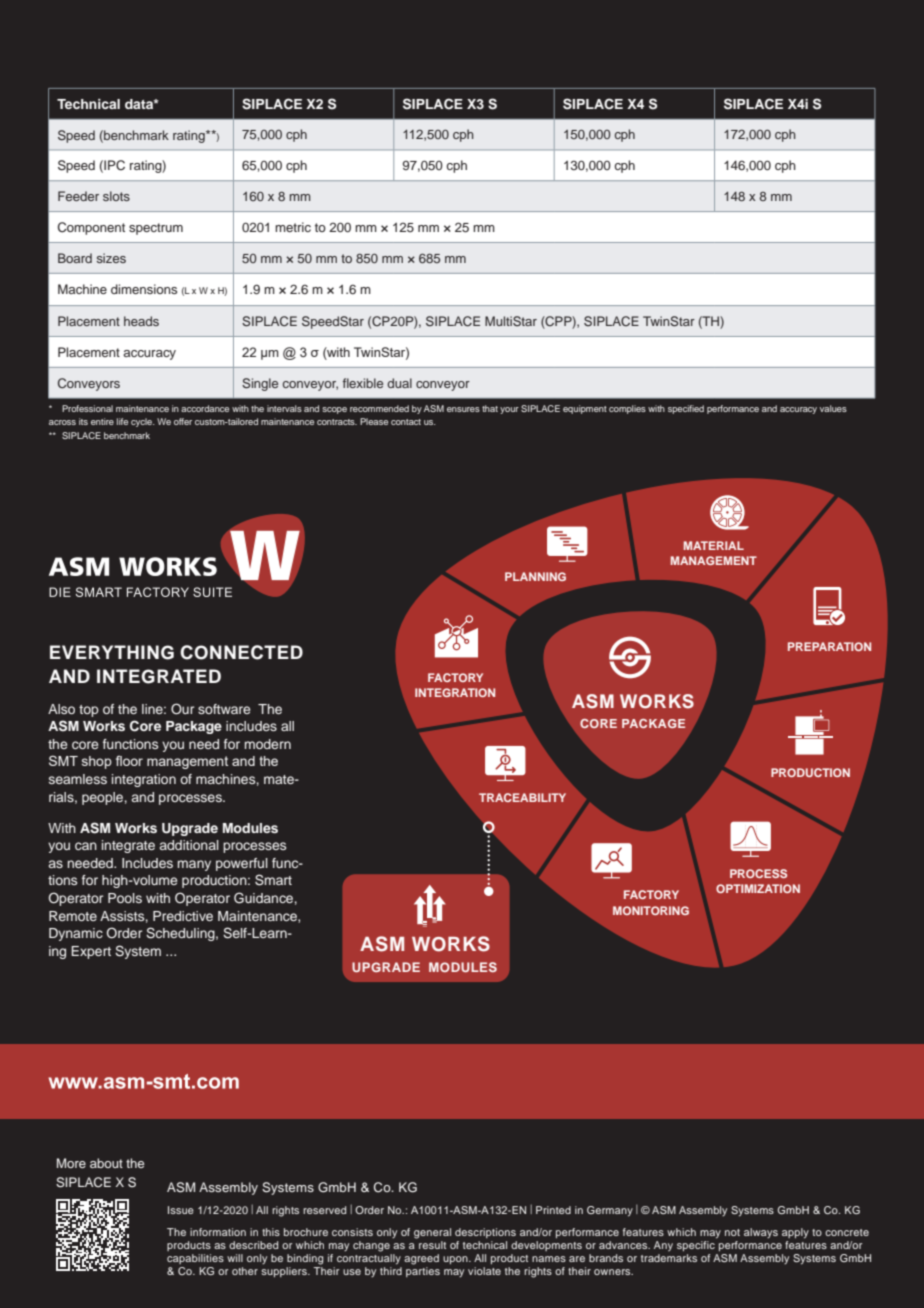  I want to click on PREPARATION, so click(829, 646).
